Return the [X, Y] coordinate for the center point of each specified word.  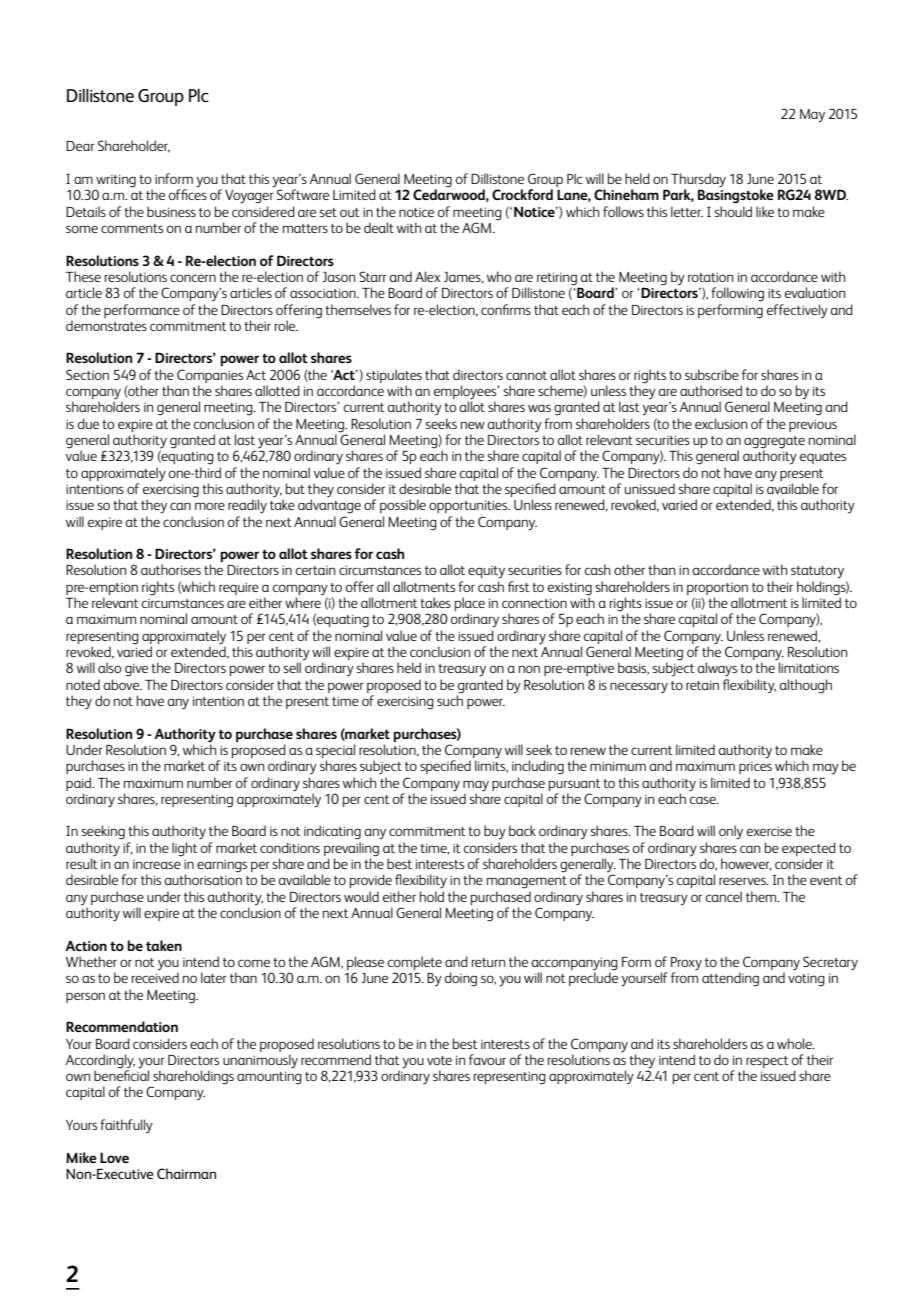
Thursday [698, 181]
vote [439, 1060]
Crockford [522, 194]
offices [188, 193]
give [136, 670]
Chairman [186, 1173]
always [717, 669]
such [450, 699]
